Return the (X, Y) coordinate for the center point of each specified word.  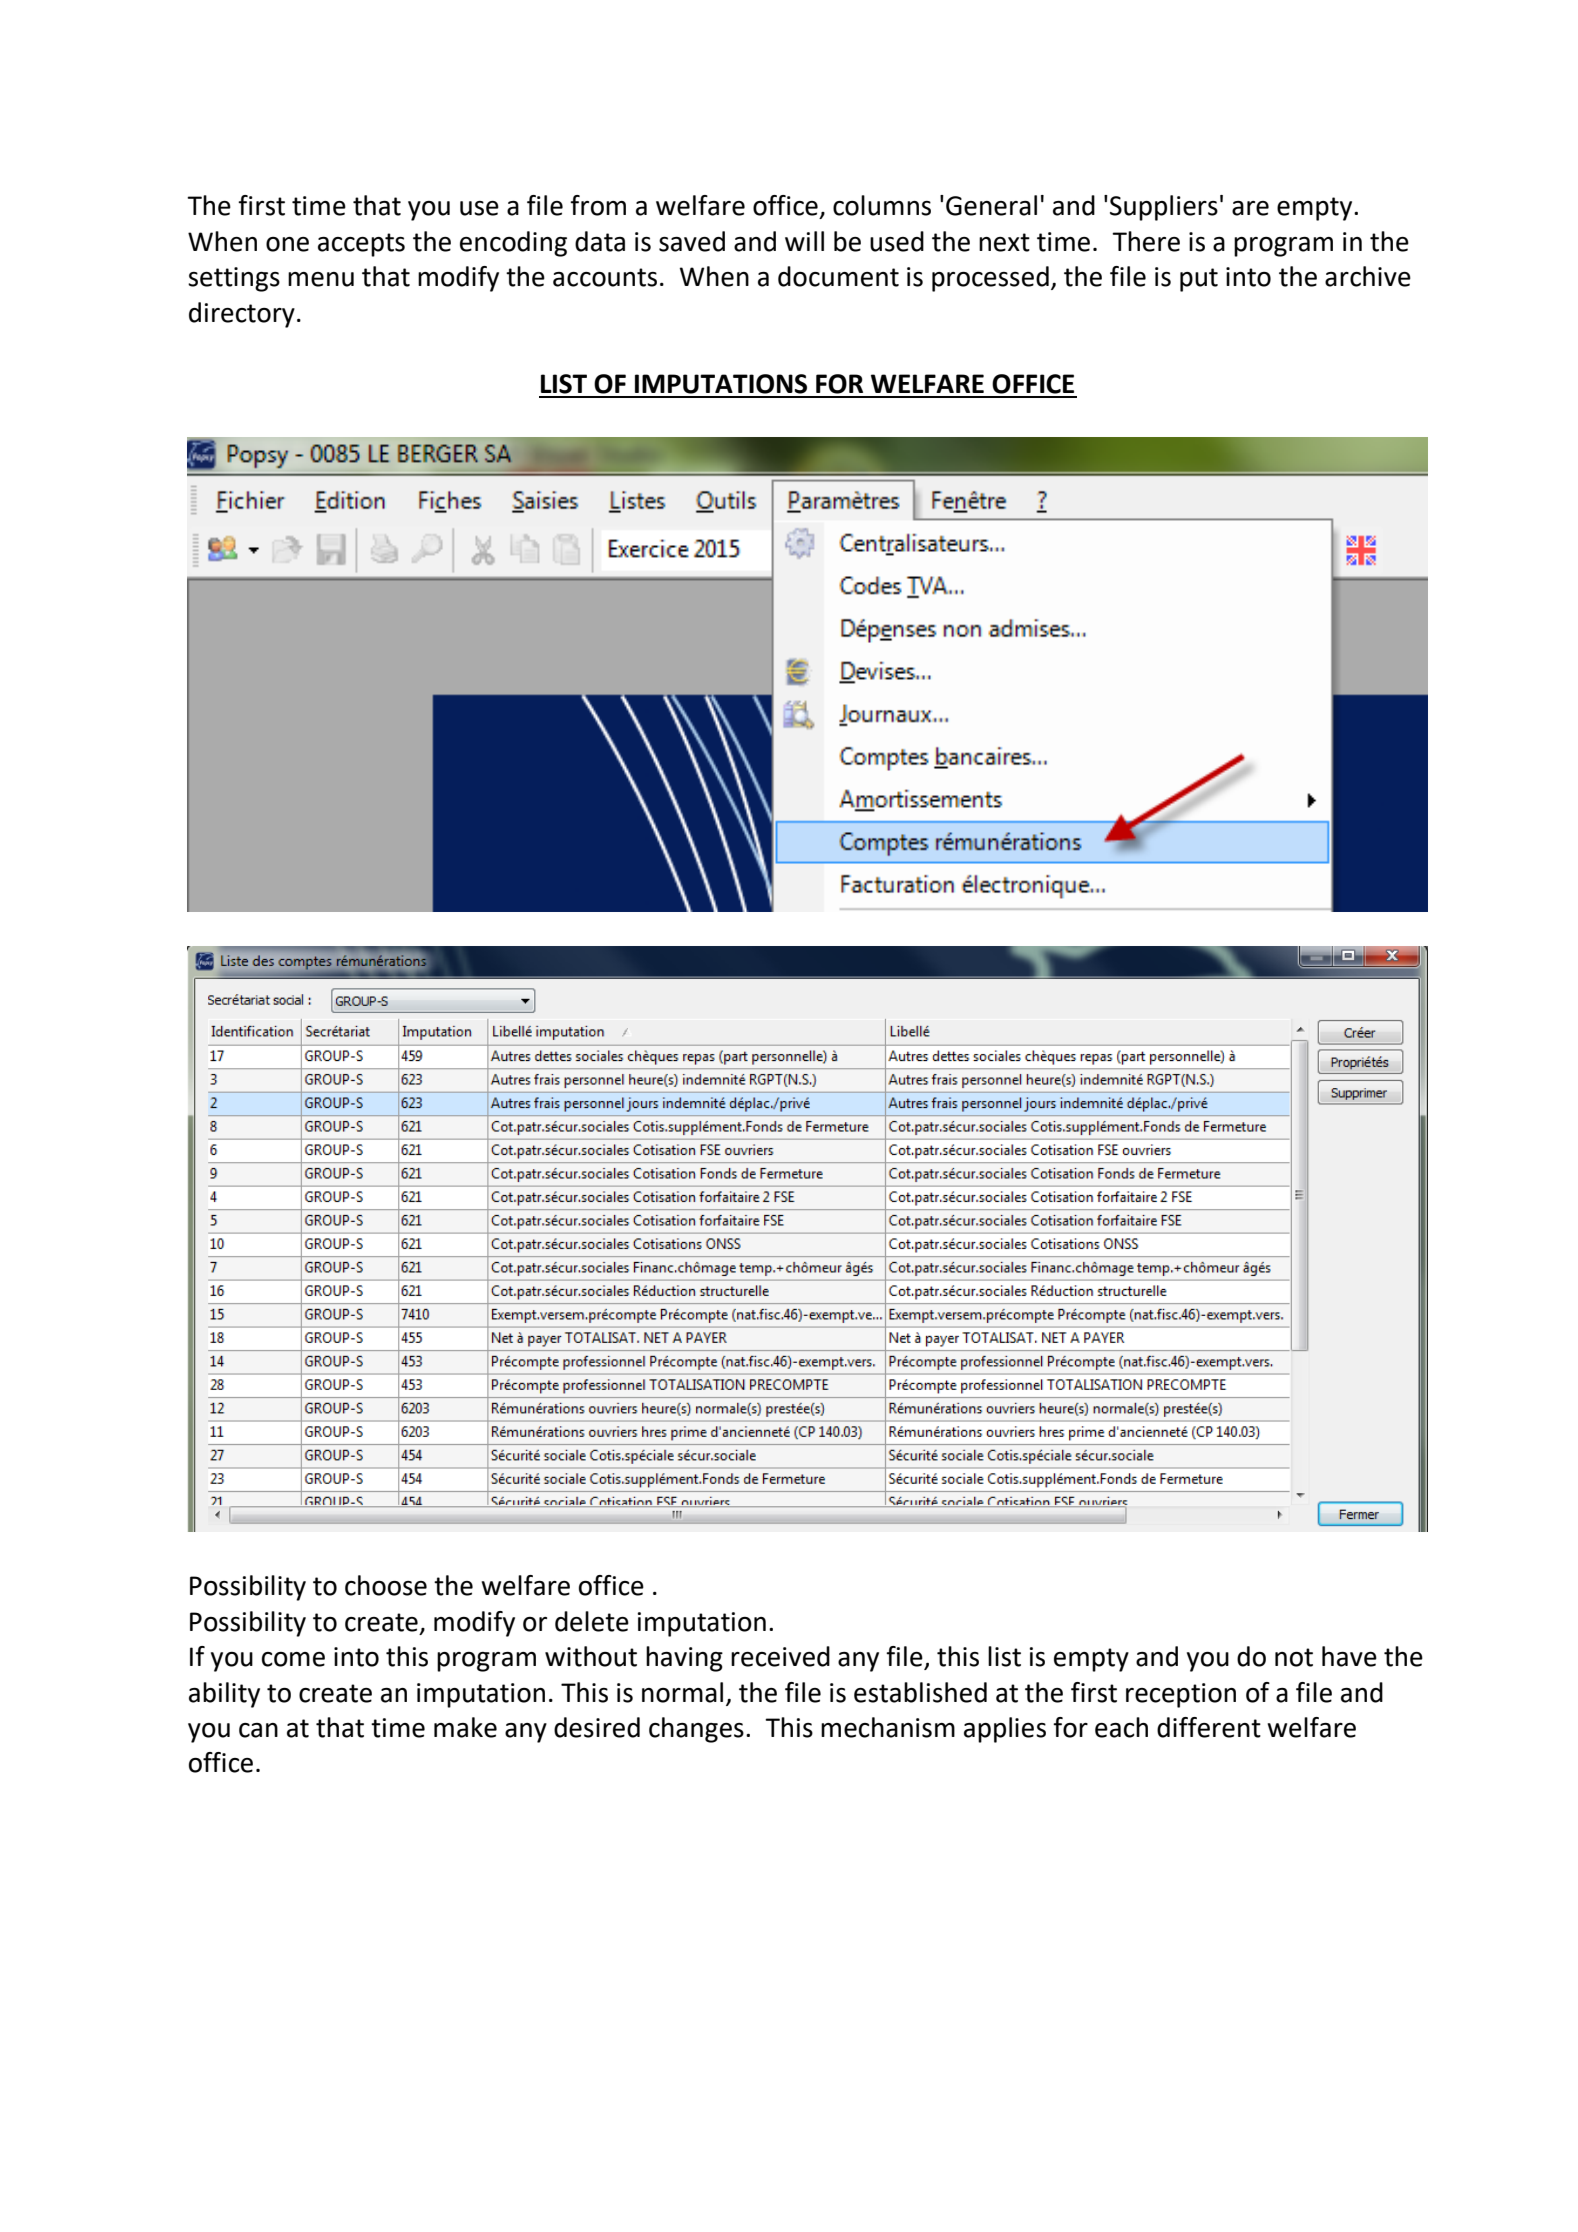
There (1146, 241)
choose (386, 1585)
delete (592, 1621)
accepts (361, 245)
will (804, 241)
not (1294, 1657)
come (293, 1659)
